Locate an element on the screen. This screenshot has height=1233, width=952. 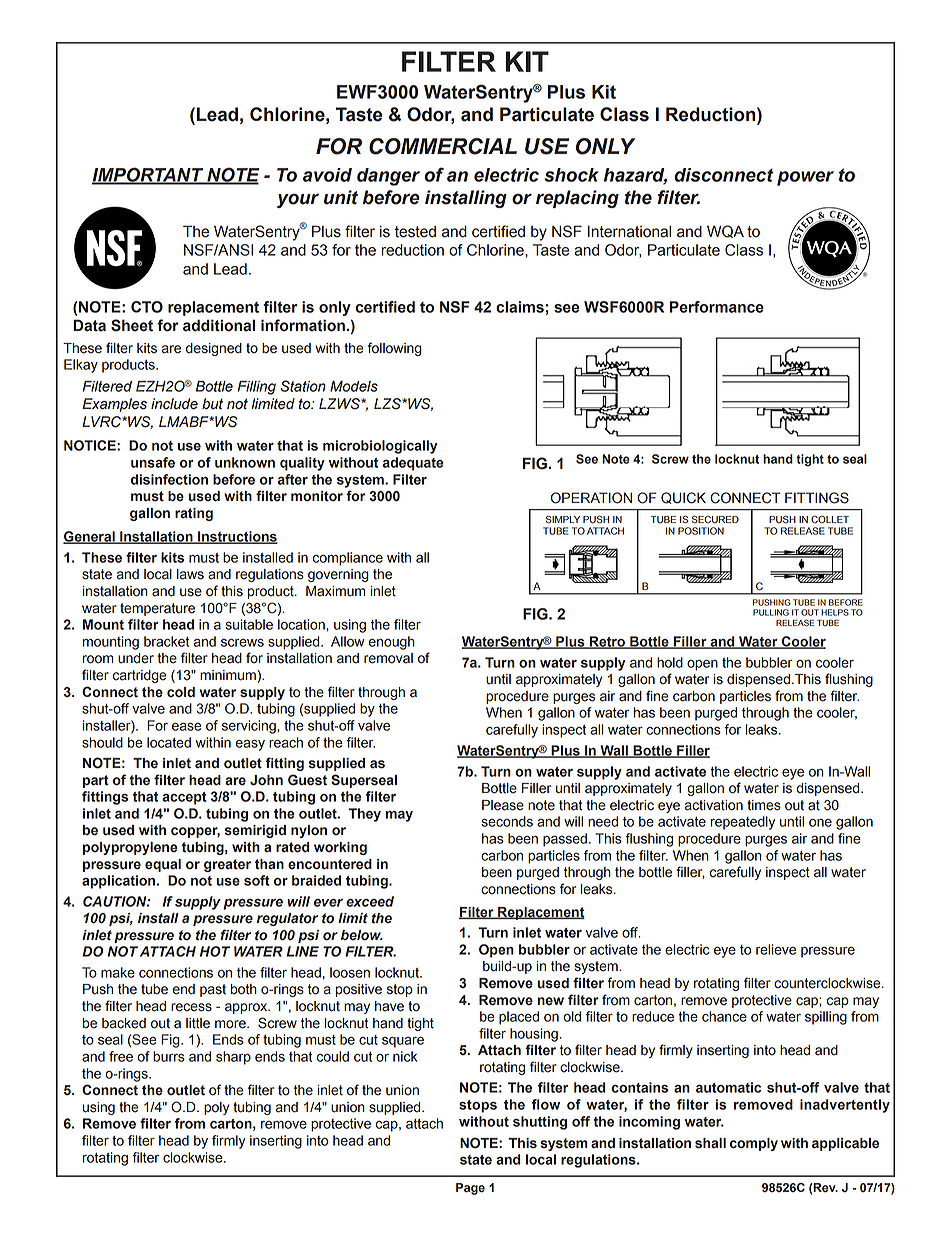
COMMERCIAL is located at coordinates (443, 146).
